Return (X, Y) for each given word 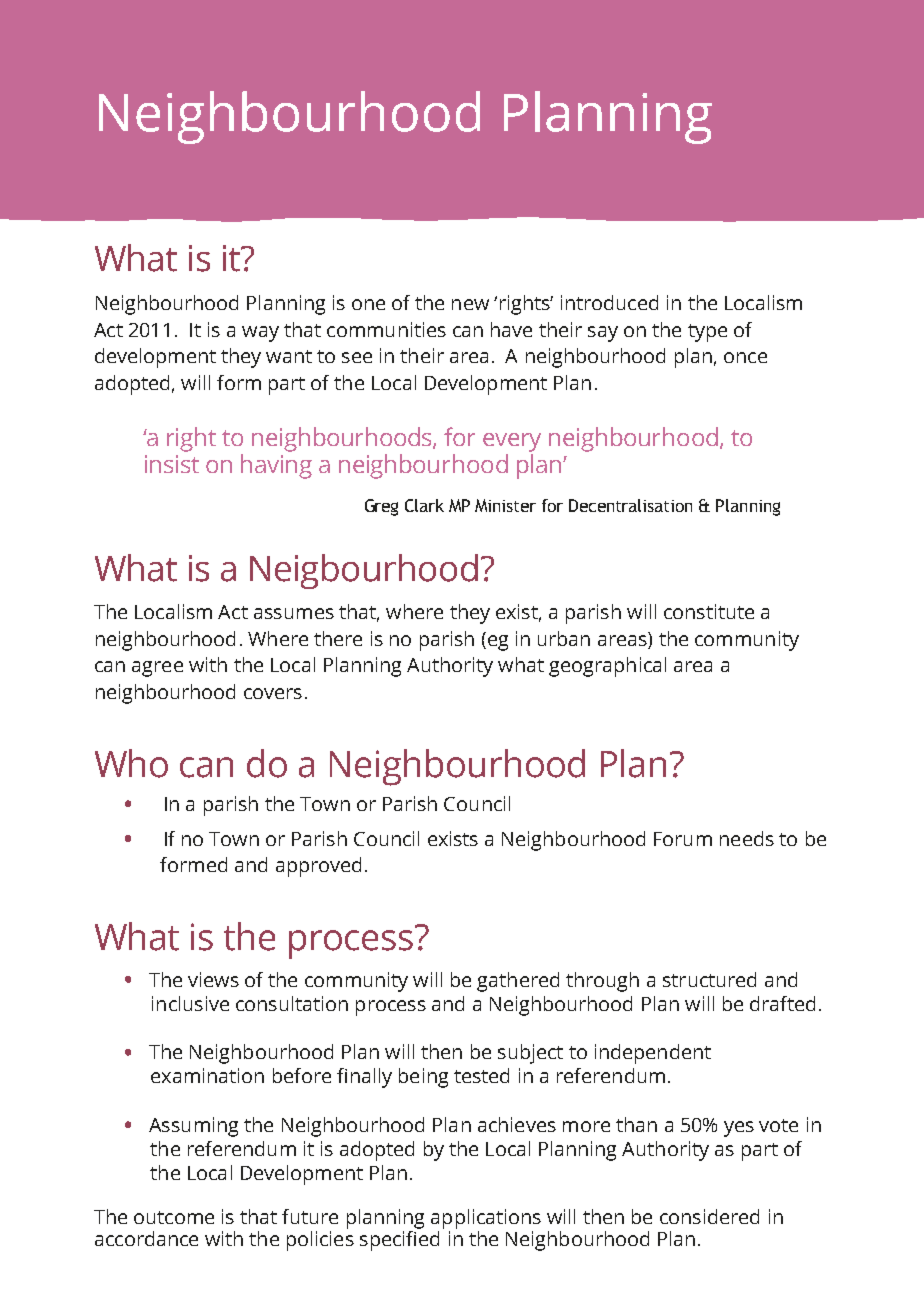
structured (709, 979)
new (470, 304)
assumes (294, 613)
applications (486, 1220)
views (213, 979)
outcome (174, 1217)
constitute (709, 611)
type (707, 333)
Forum (683, 839)
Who (131, 763)
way (260, 334)
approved (318, 867)
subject (530, 1054)
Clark (424, 505)
